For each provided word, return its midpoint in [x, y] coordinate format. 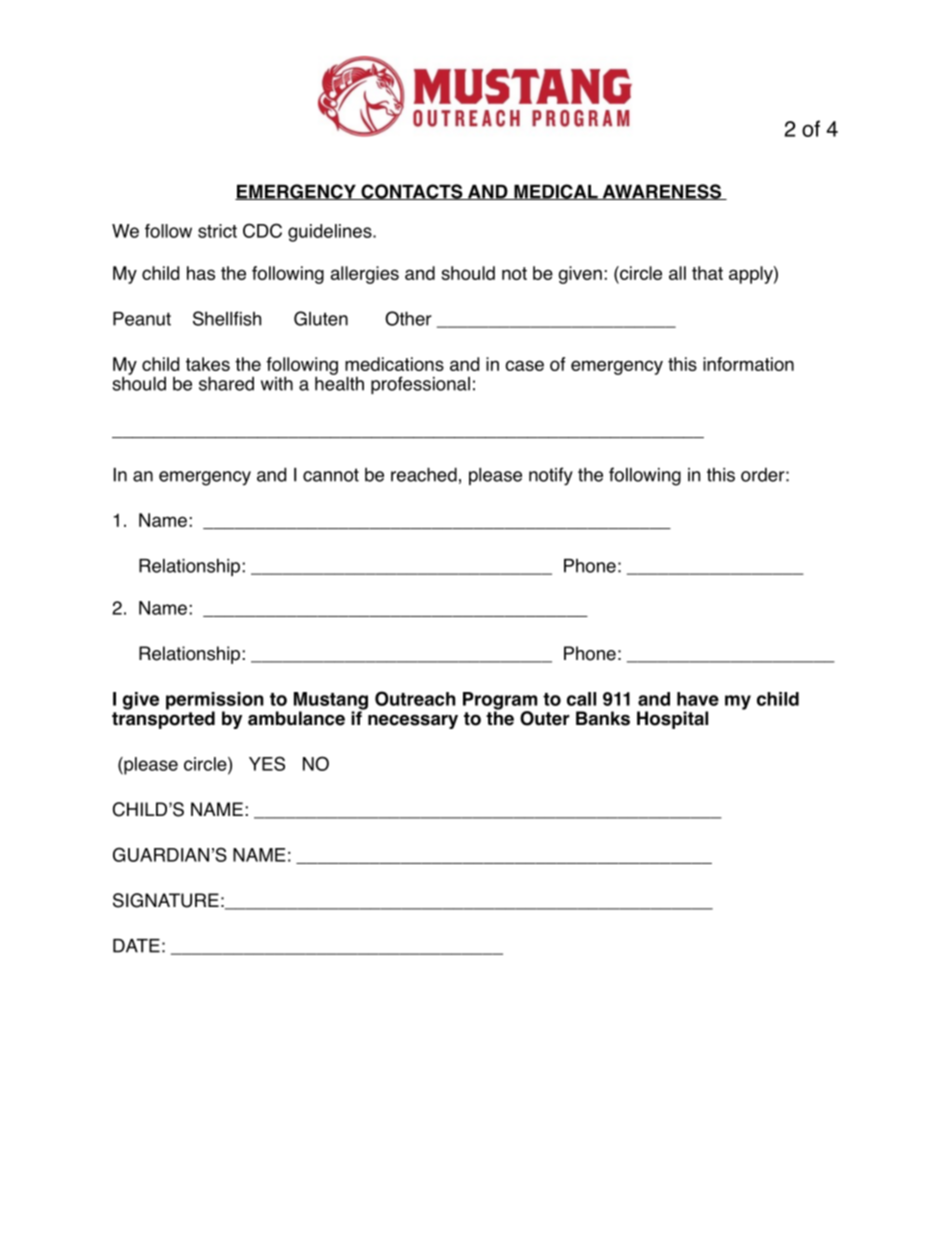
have [698, 699]
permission [215, 702]
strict [217, 231]
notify [551, 476]
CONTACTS [412, 192]
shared [226, 383]
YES [267, 763]
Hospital [672, 720]
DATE [136, 946]
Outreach [415, 698]
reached [424, 474]
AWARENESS [661, 192]
